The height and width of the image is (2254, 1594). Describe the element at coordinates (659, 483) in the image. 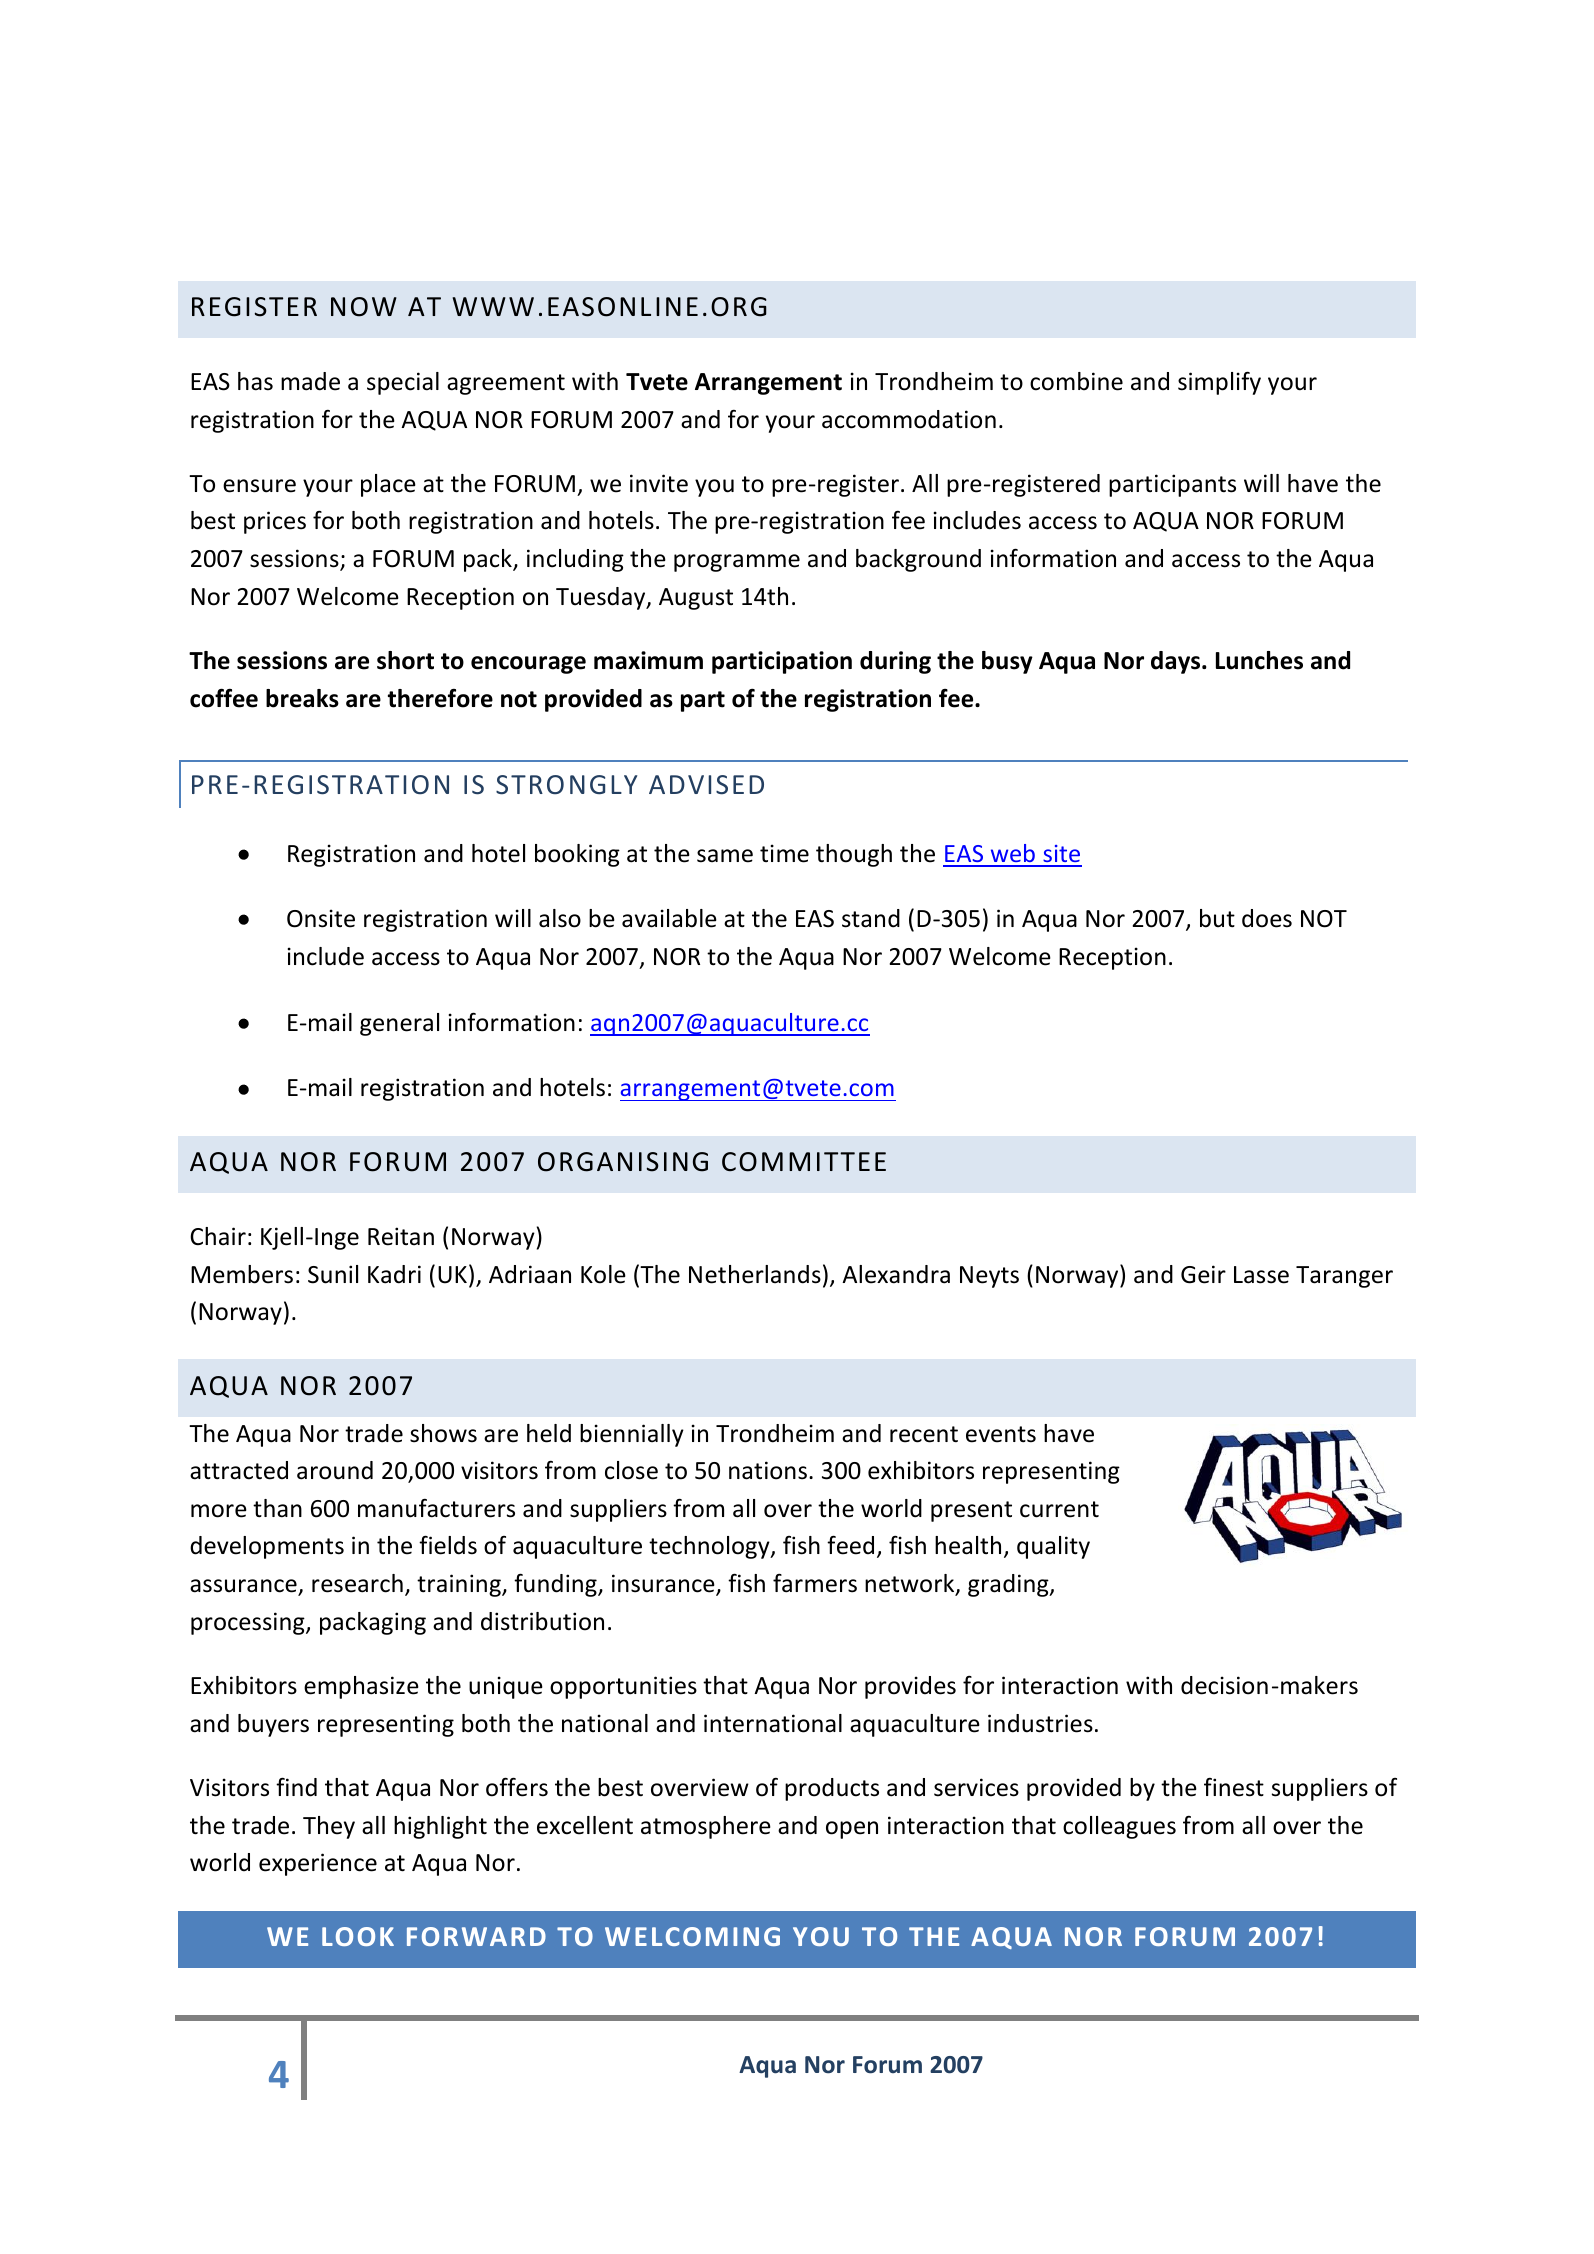

I see `invite` at that location.
